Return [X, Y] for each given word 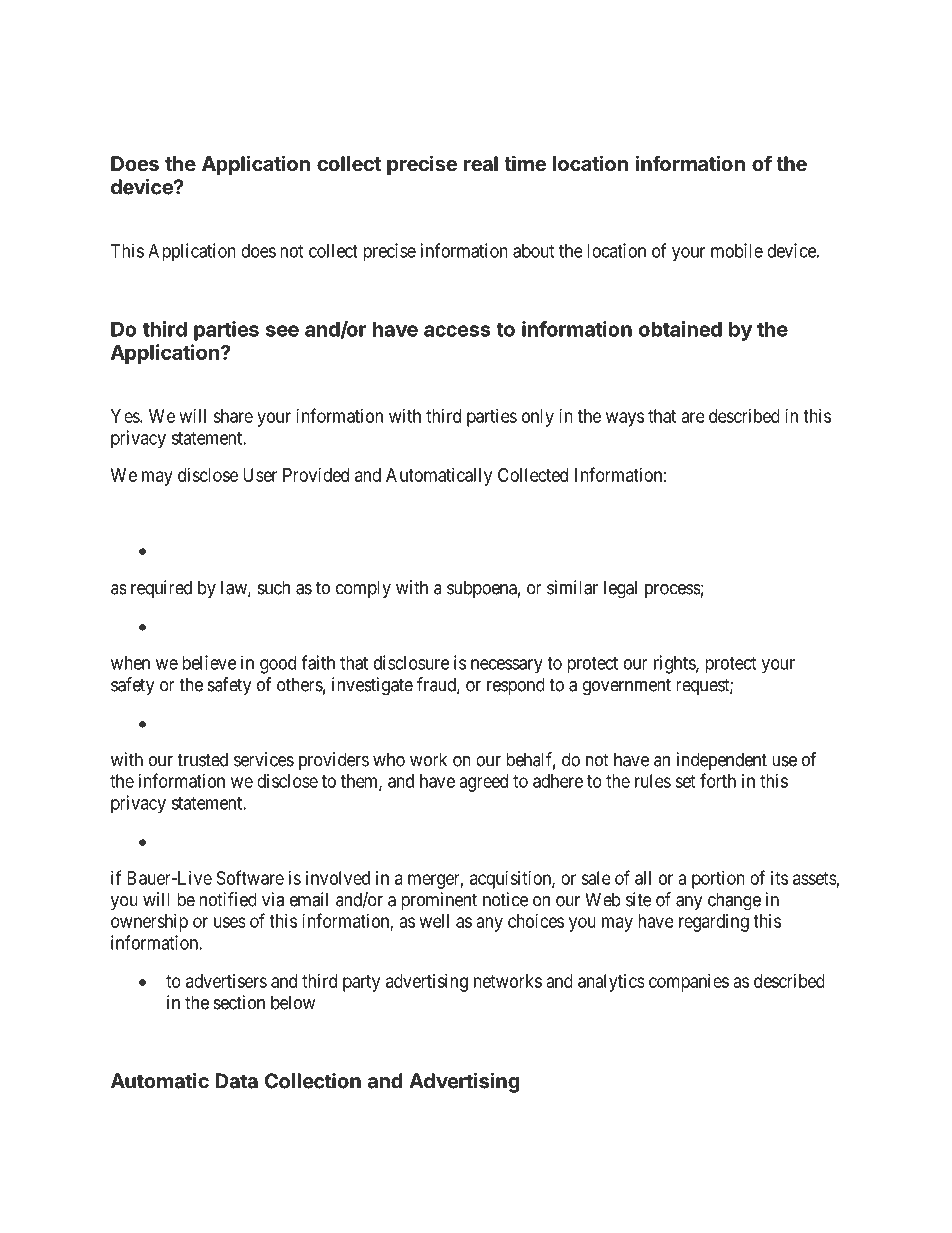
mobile [737, 250]
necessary [507, 666]
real [481, 163]
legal [620, 589]
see [282, 331]
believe [209, 662]
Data [237, 1081]
